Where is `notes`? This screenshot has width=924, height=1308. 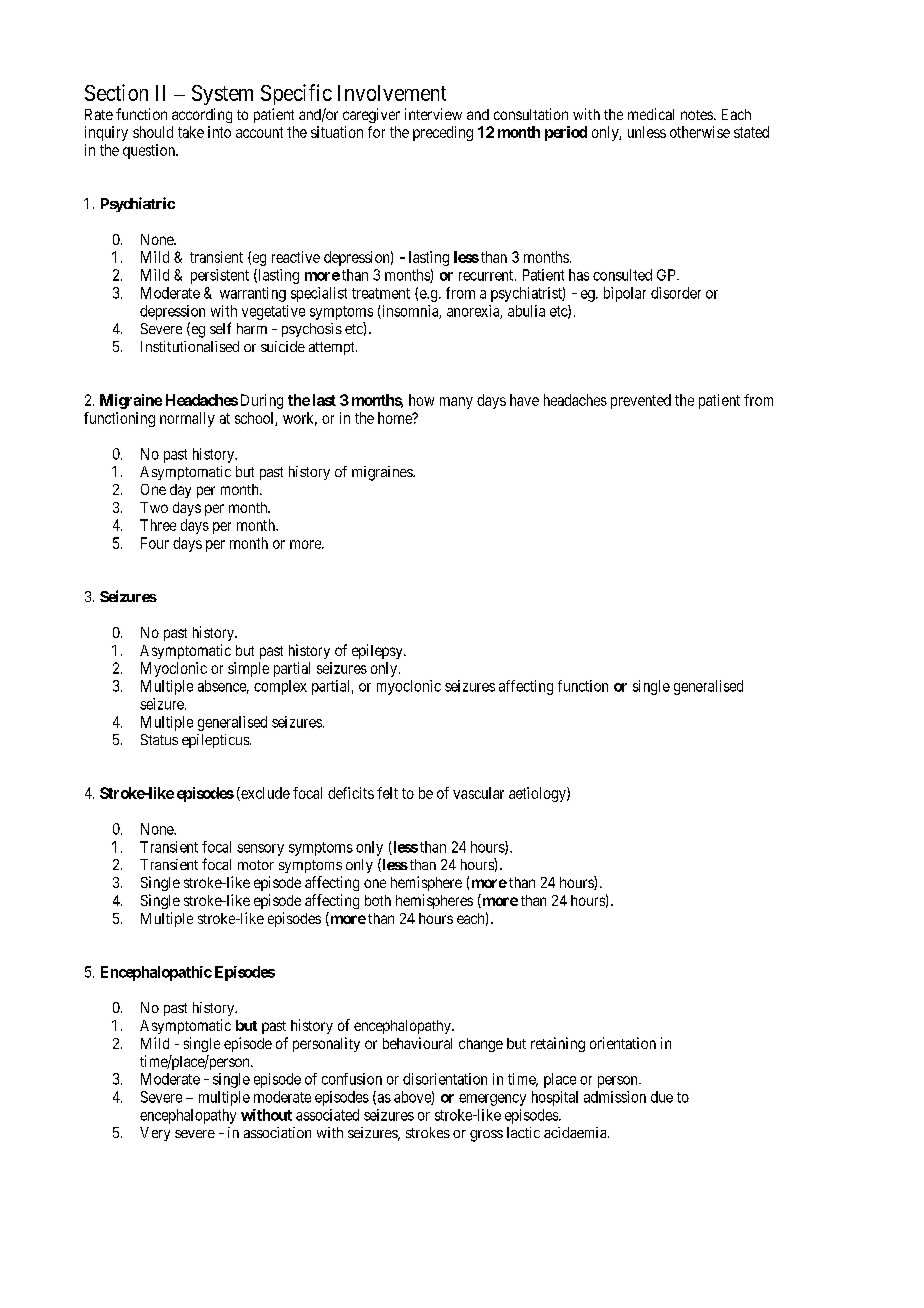 notes is located at coordinates (697, 115).
